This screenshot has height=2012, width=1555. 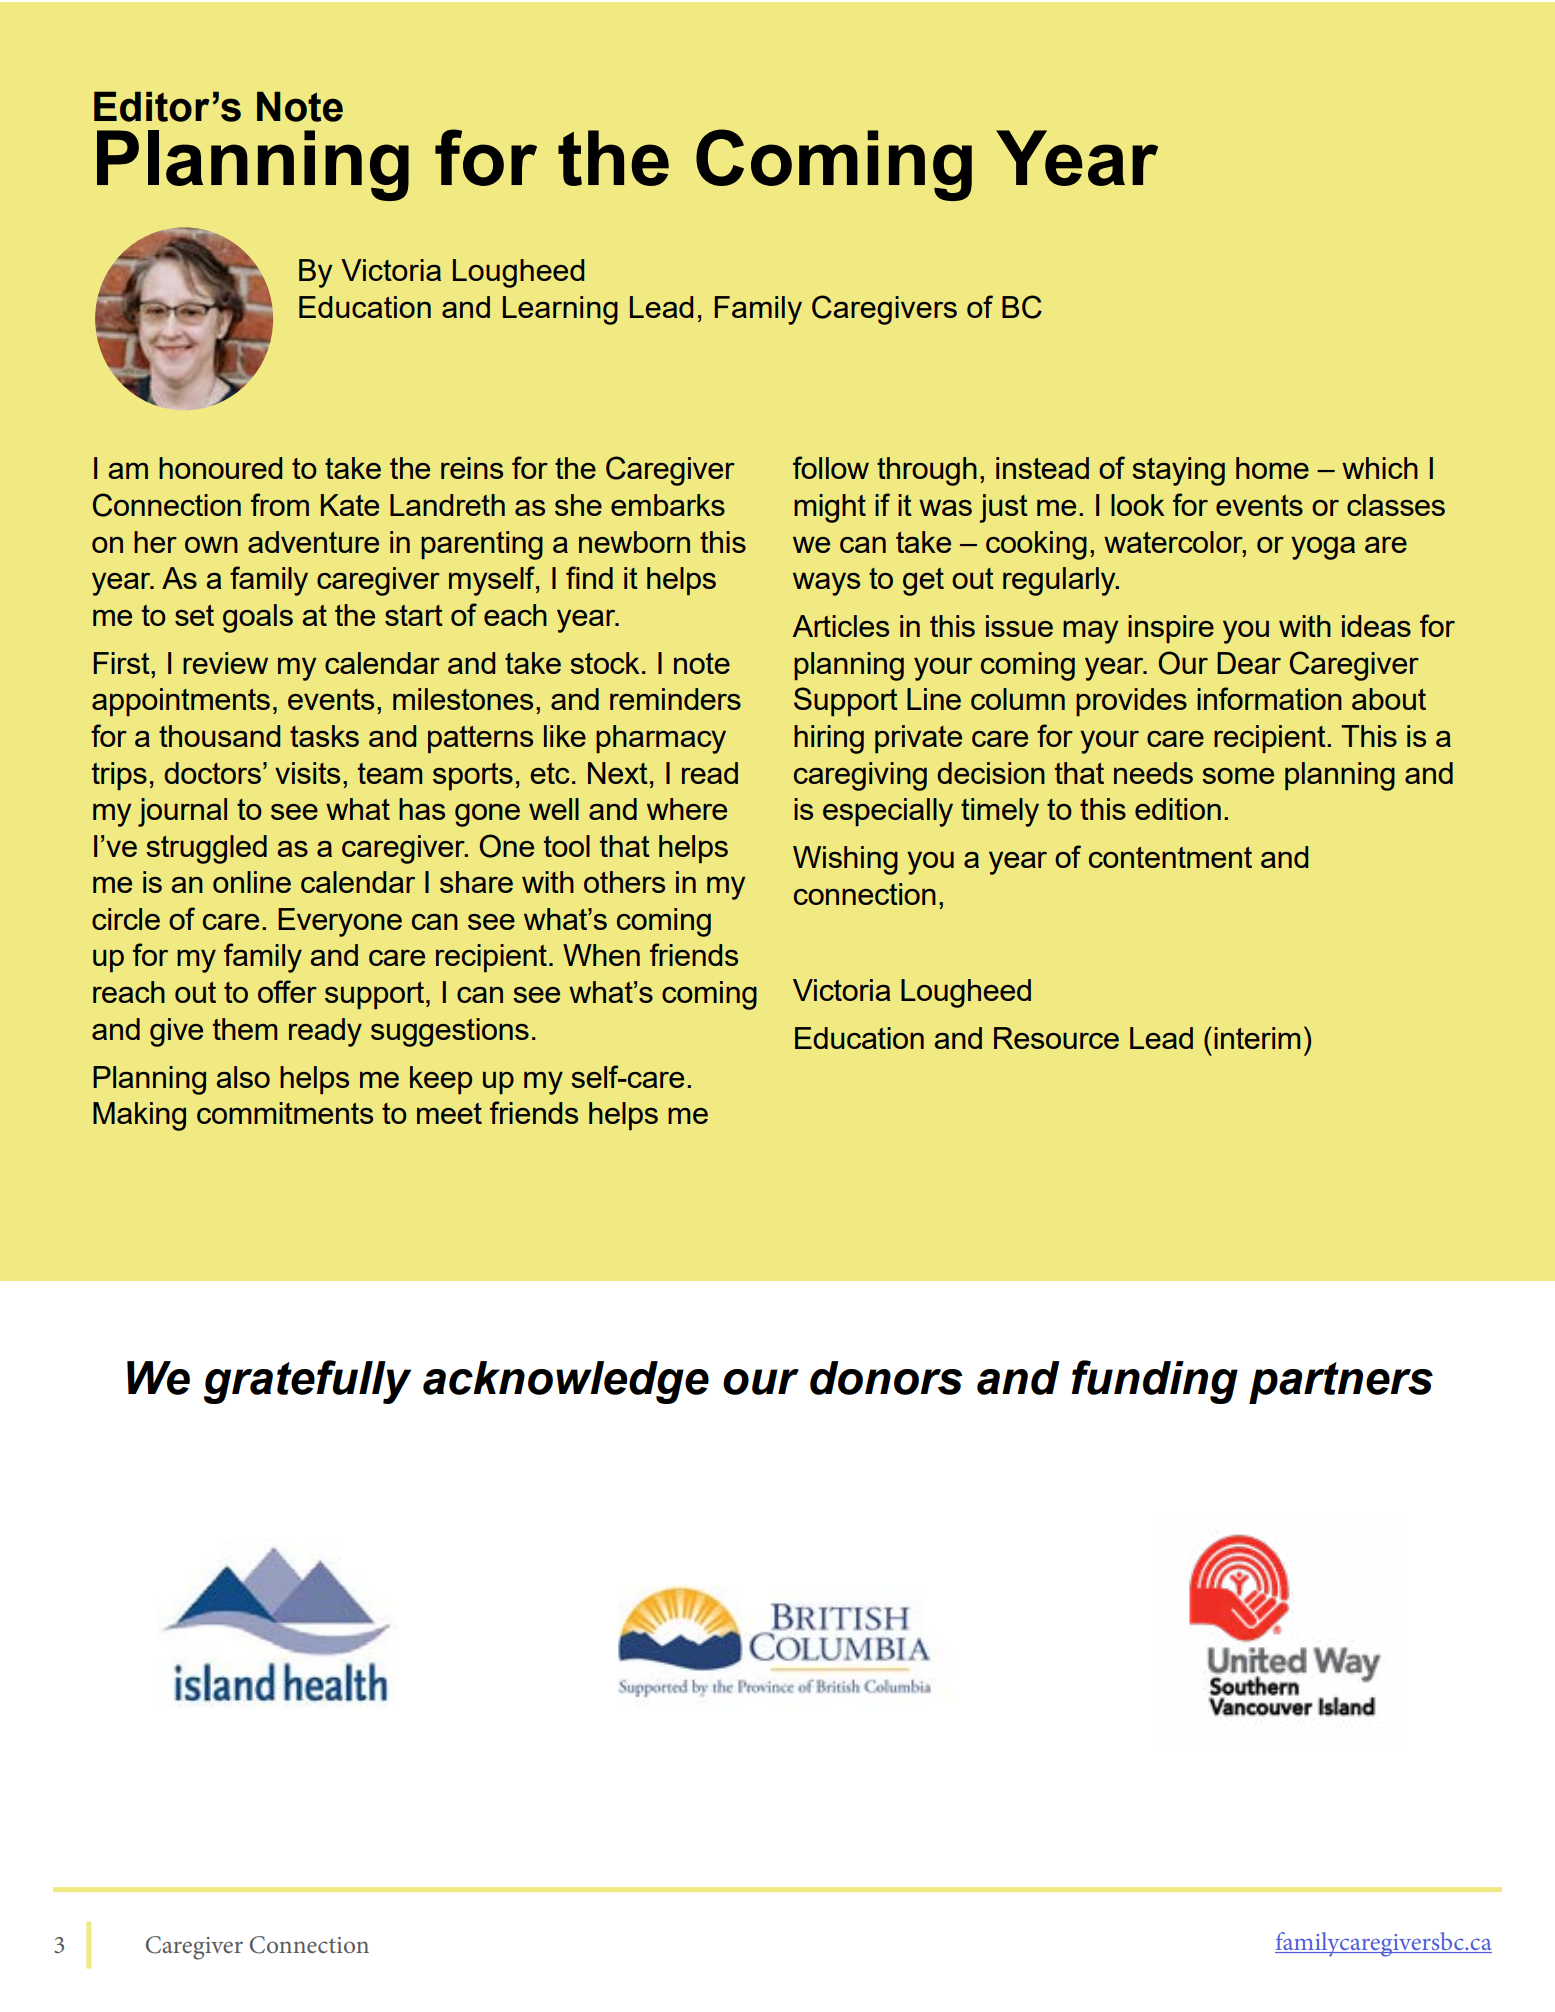 I want to click on donors, so click(x=886, y=1378).
